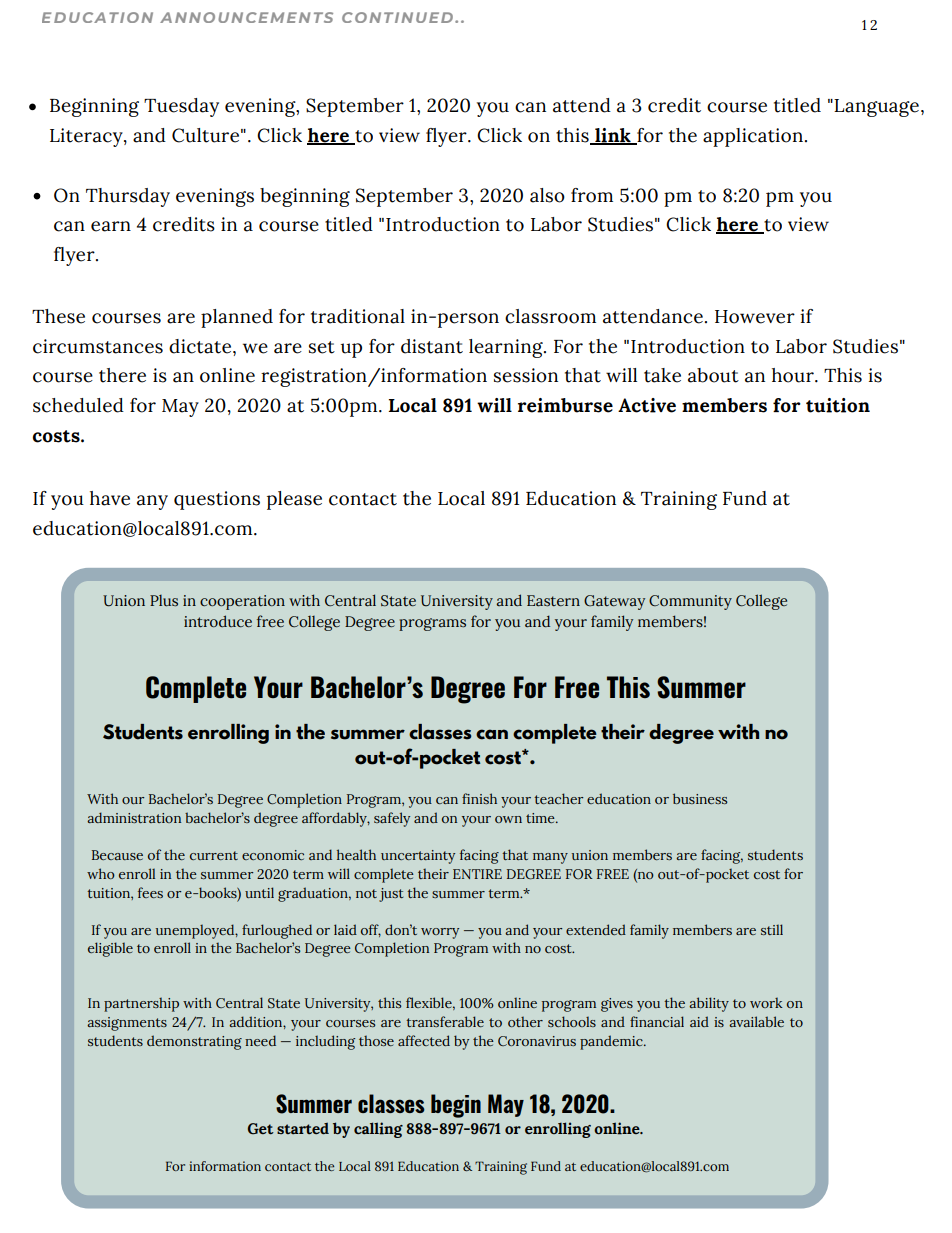 This page has height=1233, width=952. I want to click on Plus, so click(164, 601).
